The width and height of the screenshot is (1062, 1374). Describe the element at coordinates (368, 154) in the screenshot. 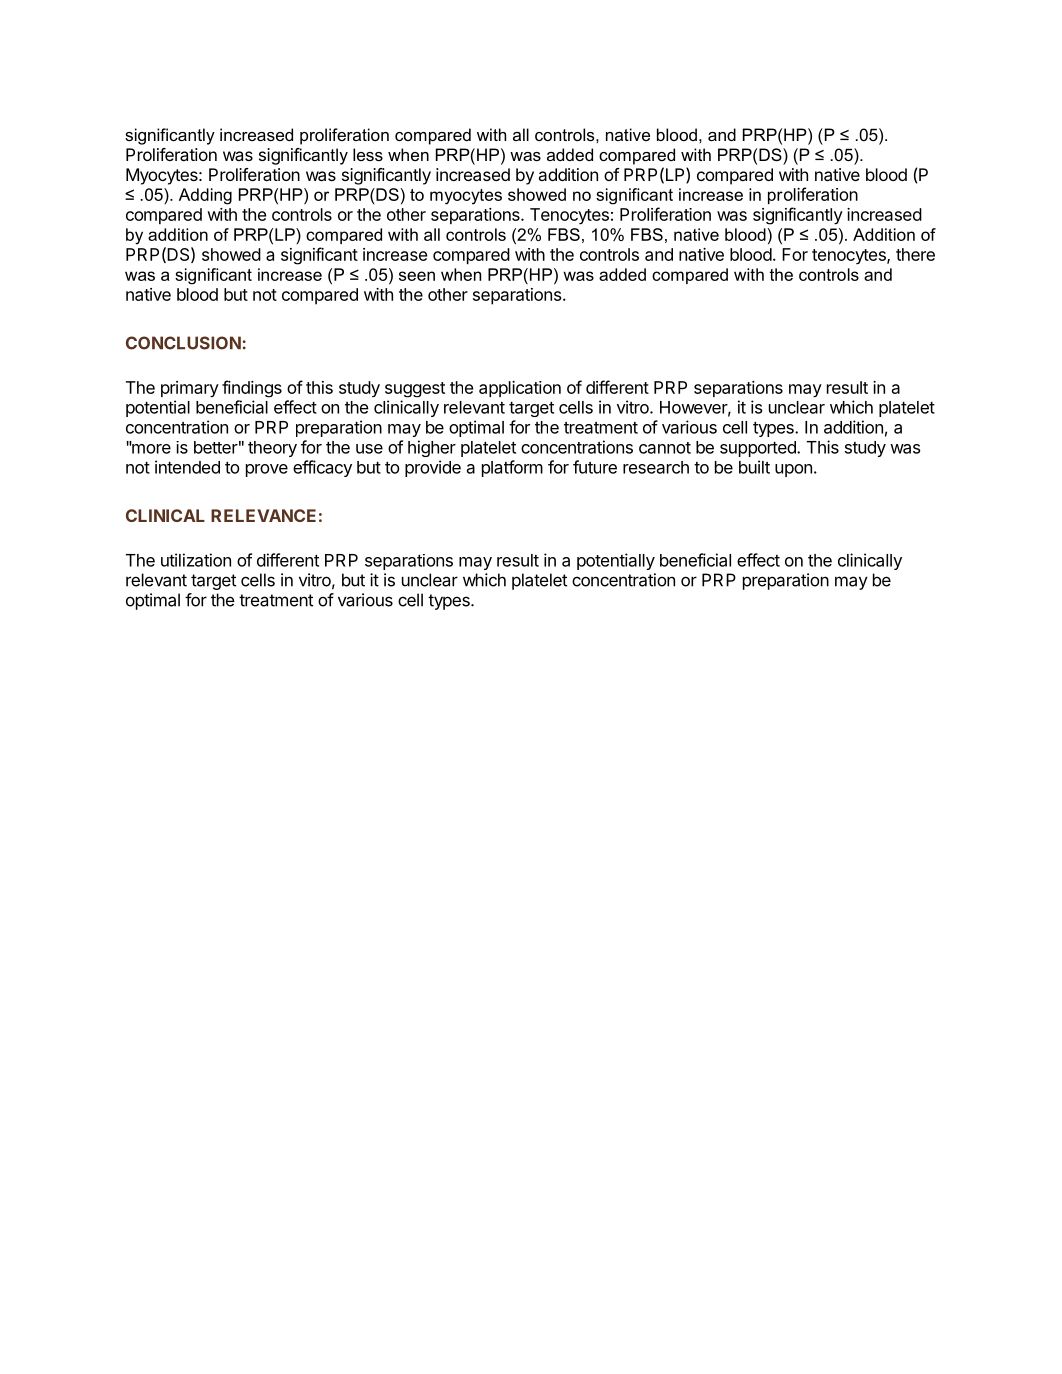

I see `less` at that location.
